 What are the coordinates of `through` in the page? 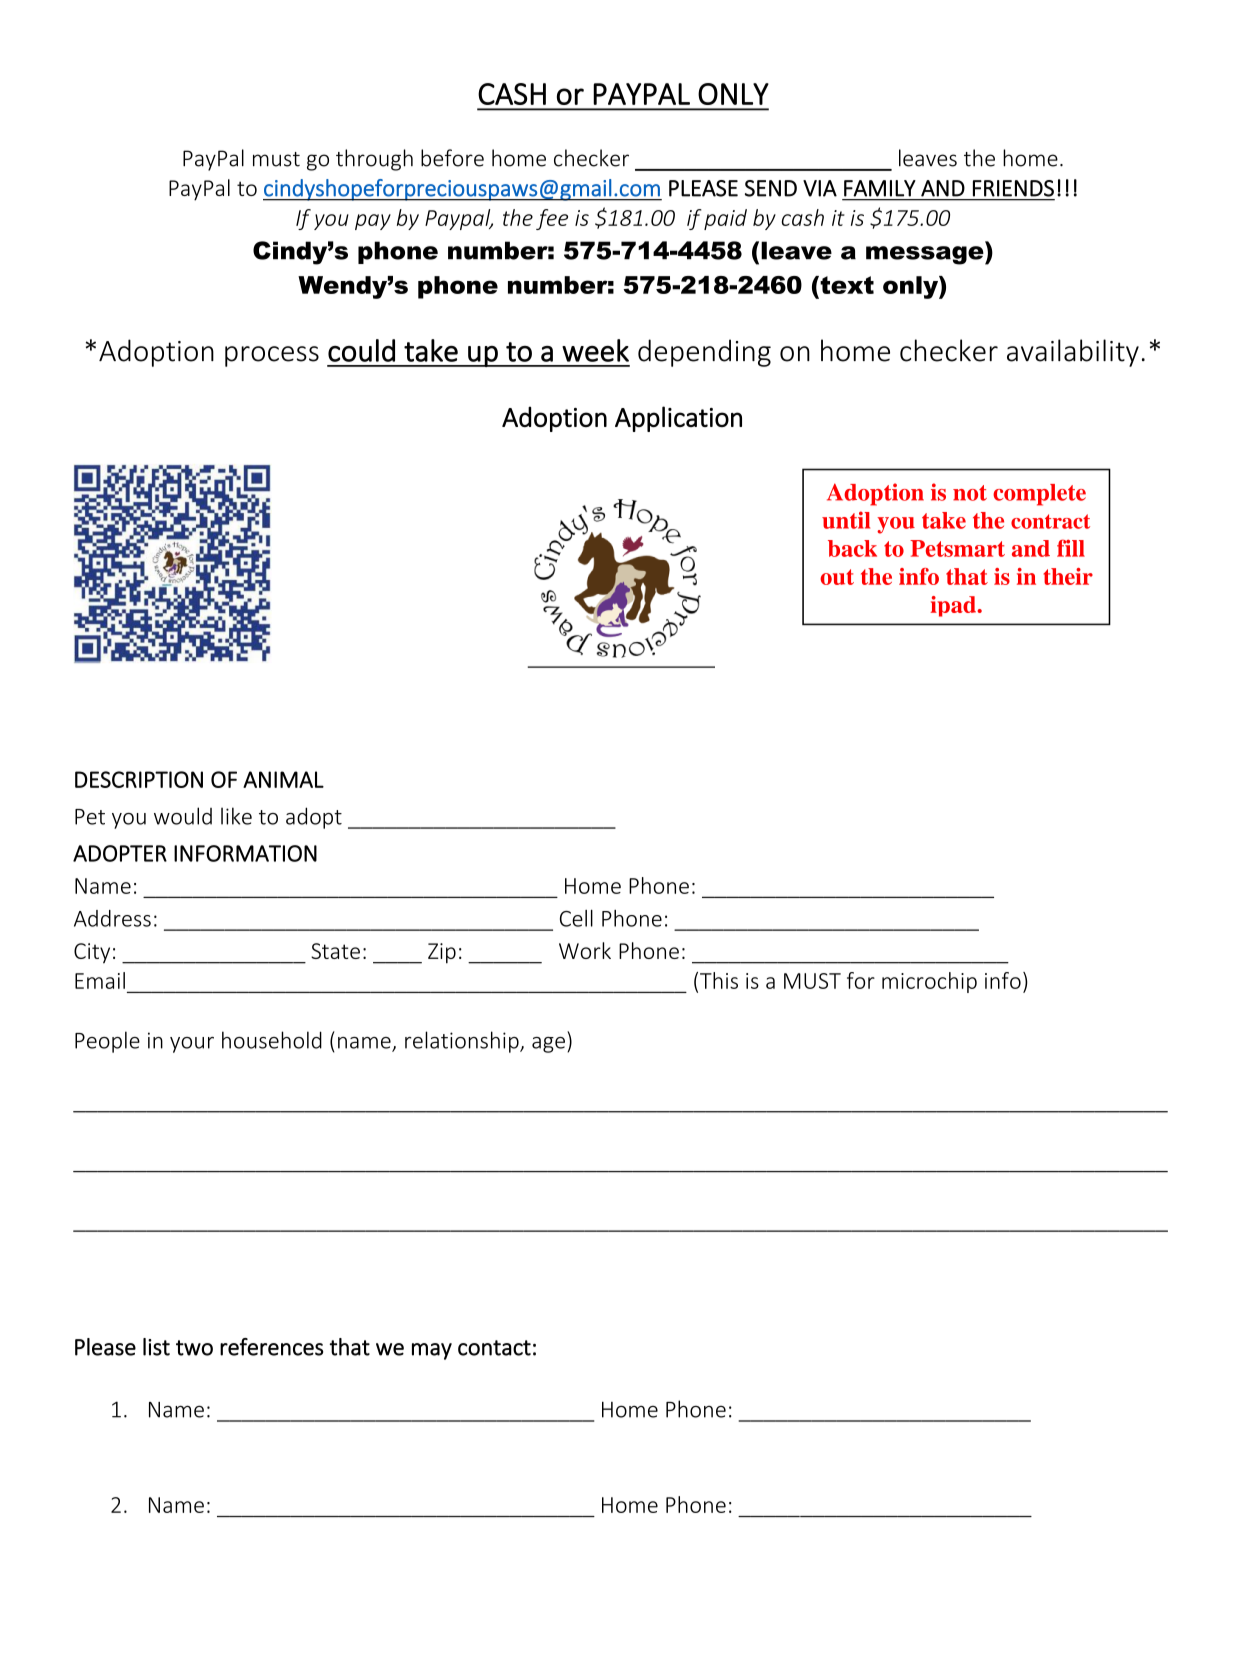 It's located at (374, 160).
